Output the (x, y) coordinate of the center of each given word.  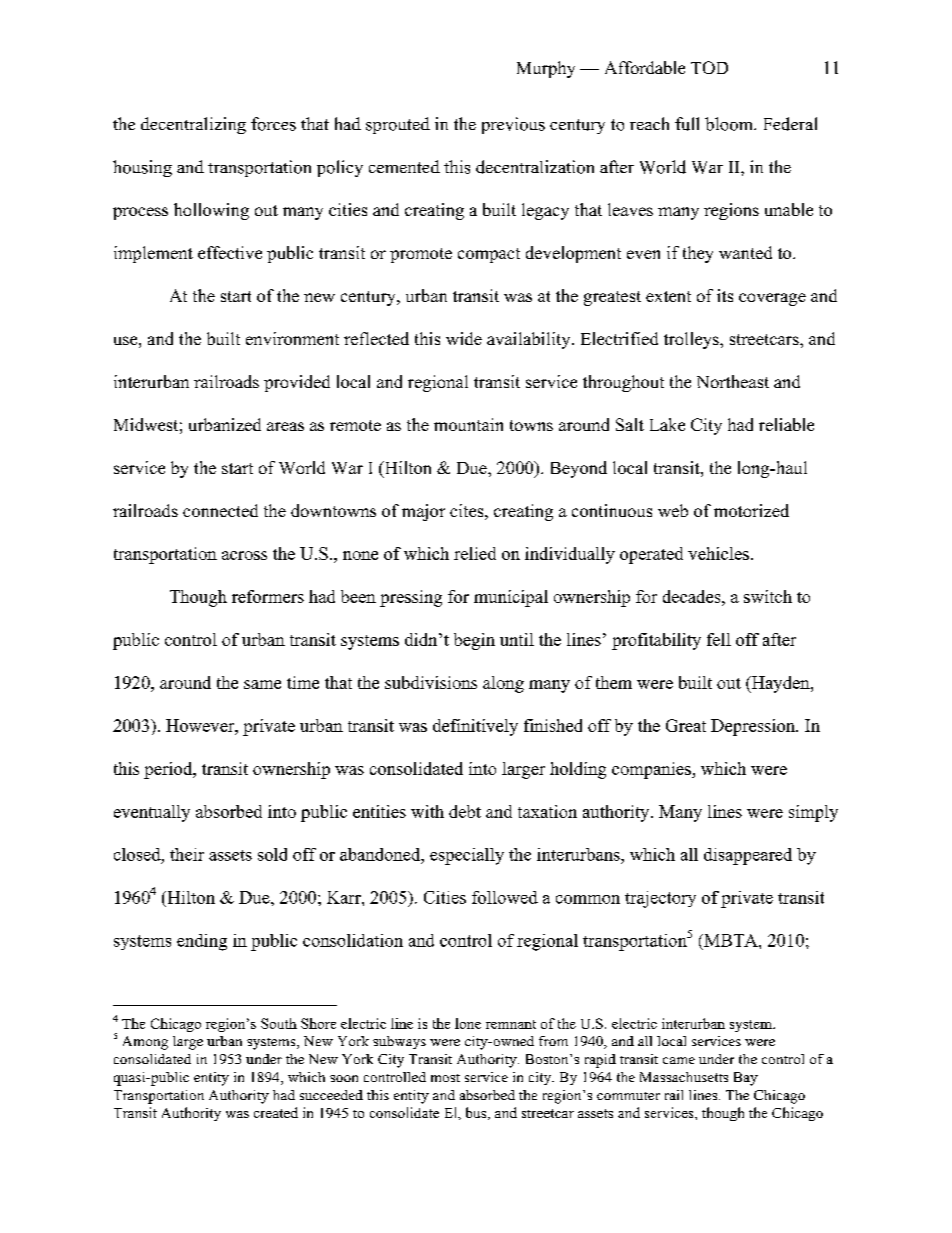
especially (467, 856)
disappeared (748, 856)
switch (768, 596)
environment (292, 338)
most (445, 1078)
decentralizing (193, 125)
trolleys (692, 340)
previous (513, 125)
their (187, 854)
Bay (746, 1079)
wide (464, 338)
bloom (730, 124)
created (276, 1112)
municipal (511, 598)
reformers (268, 596)
